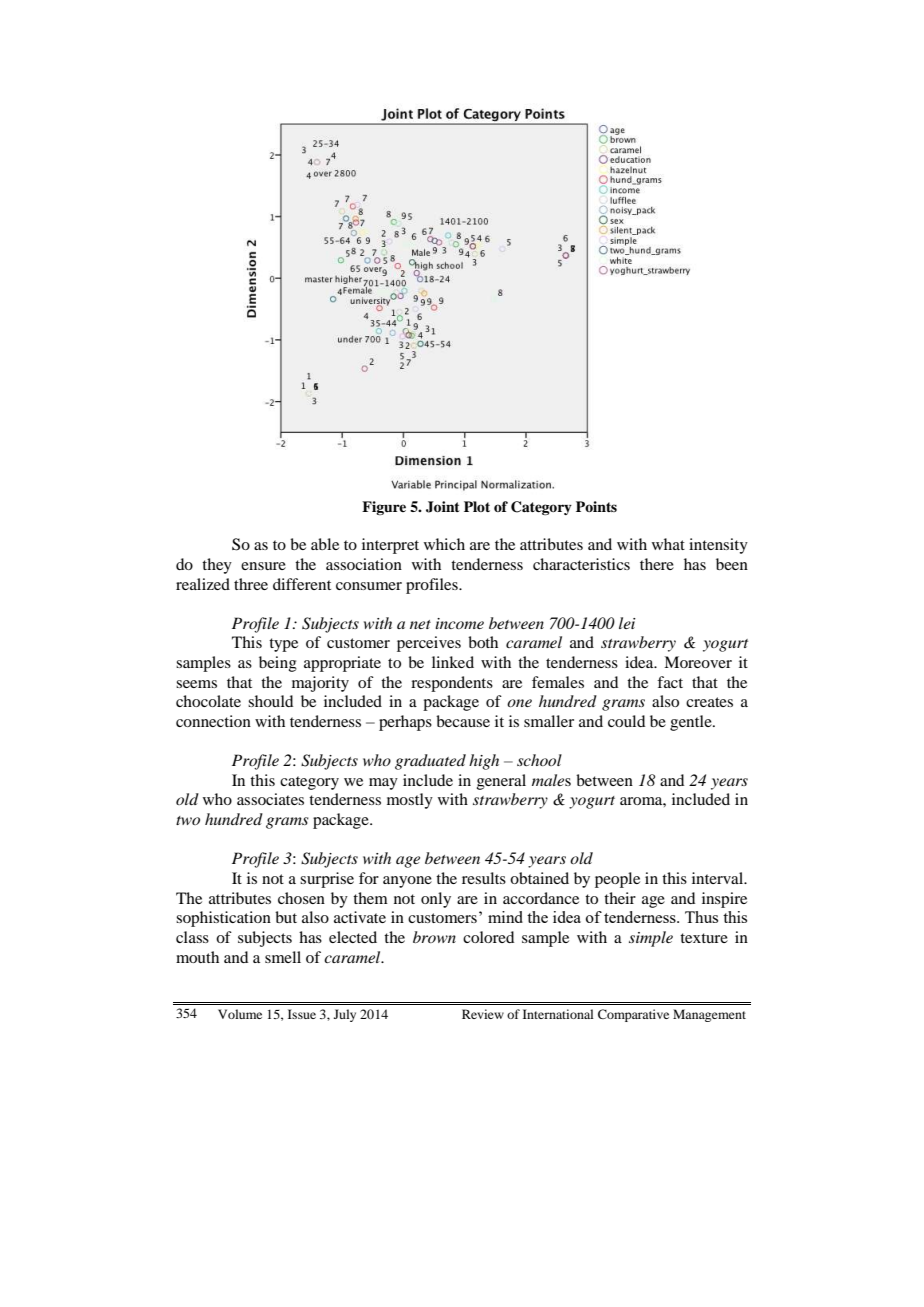 This document has height=1307, width=924. What do you see at coordinates (668, 544) in the document?
I see `what` at bounding box center [668, 544].
